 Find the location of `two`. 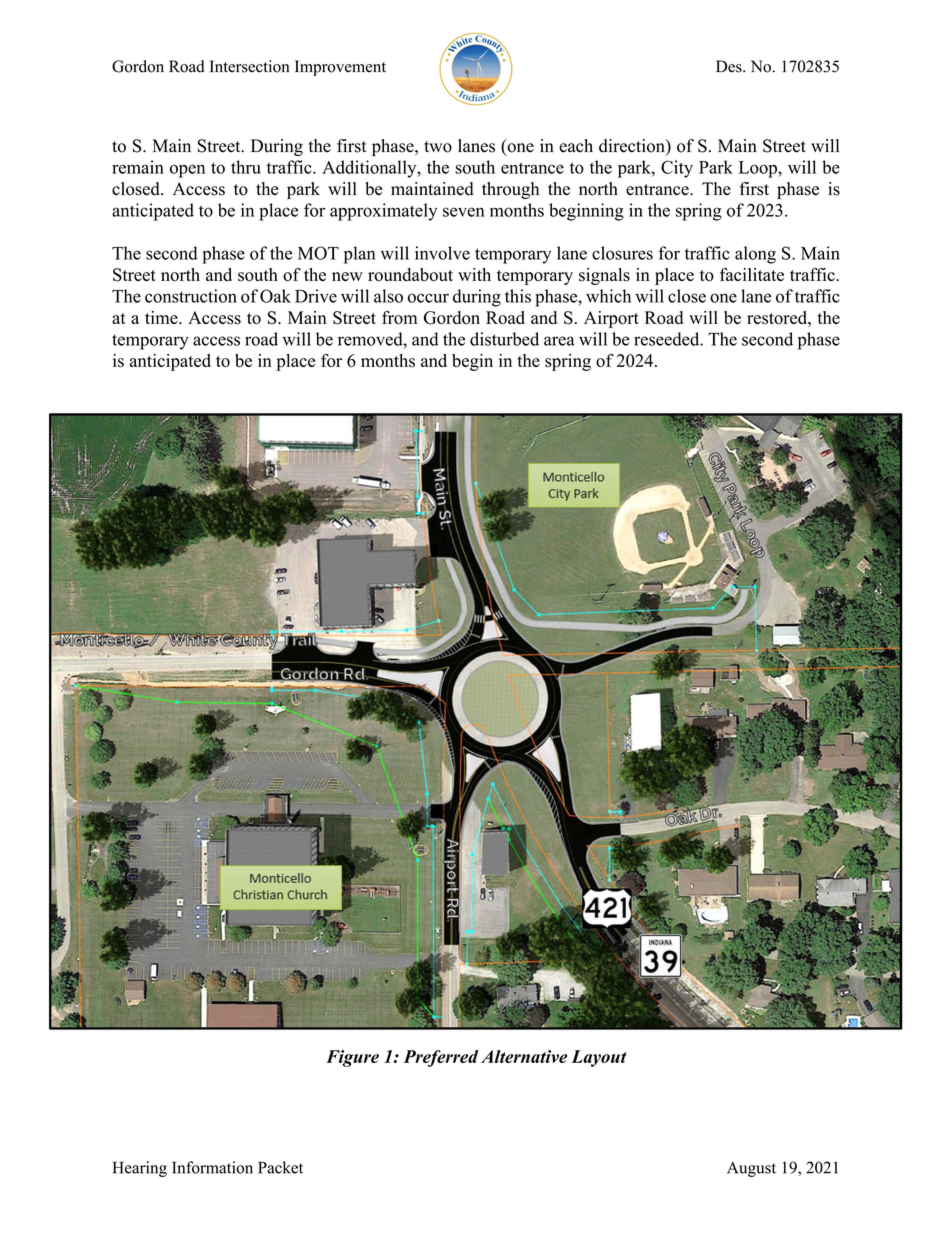

two is located at coordinates (438, 147).
